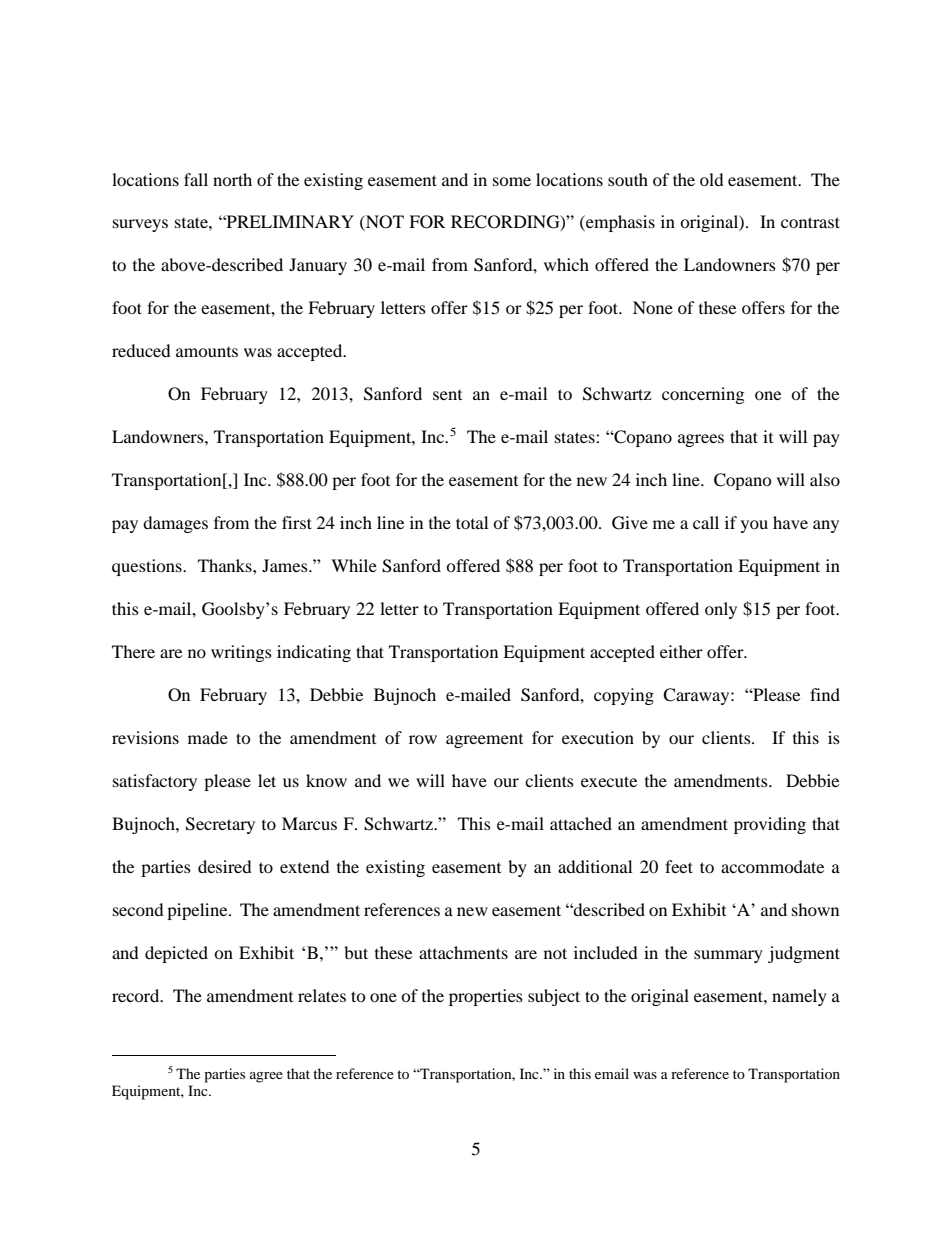 Image resolution: width=952 pixels, height=1233 pixels. Describe the element at coordinates (226, 565) in the screenshot. I see `Thanks` at that location.
